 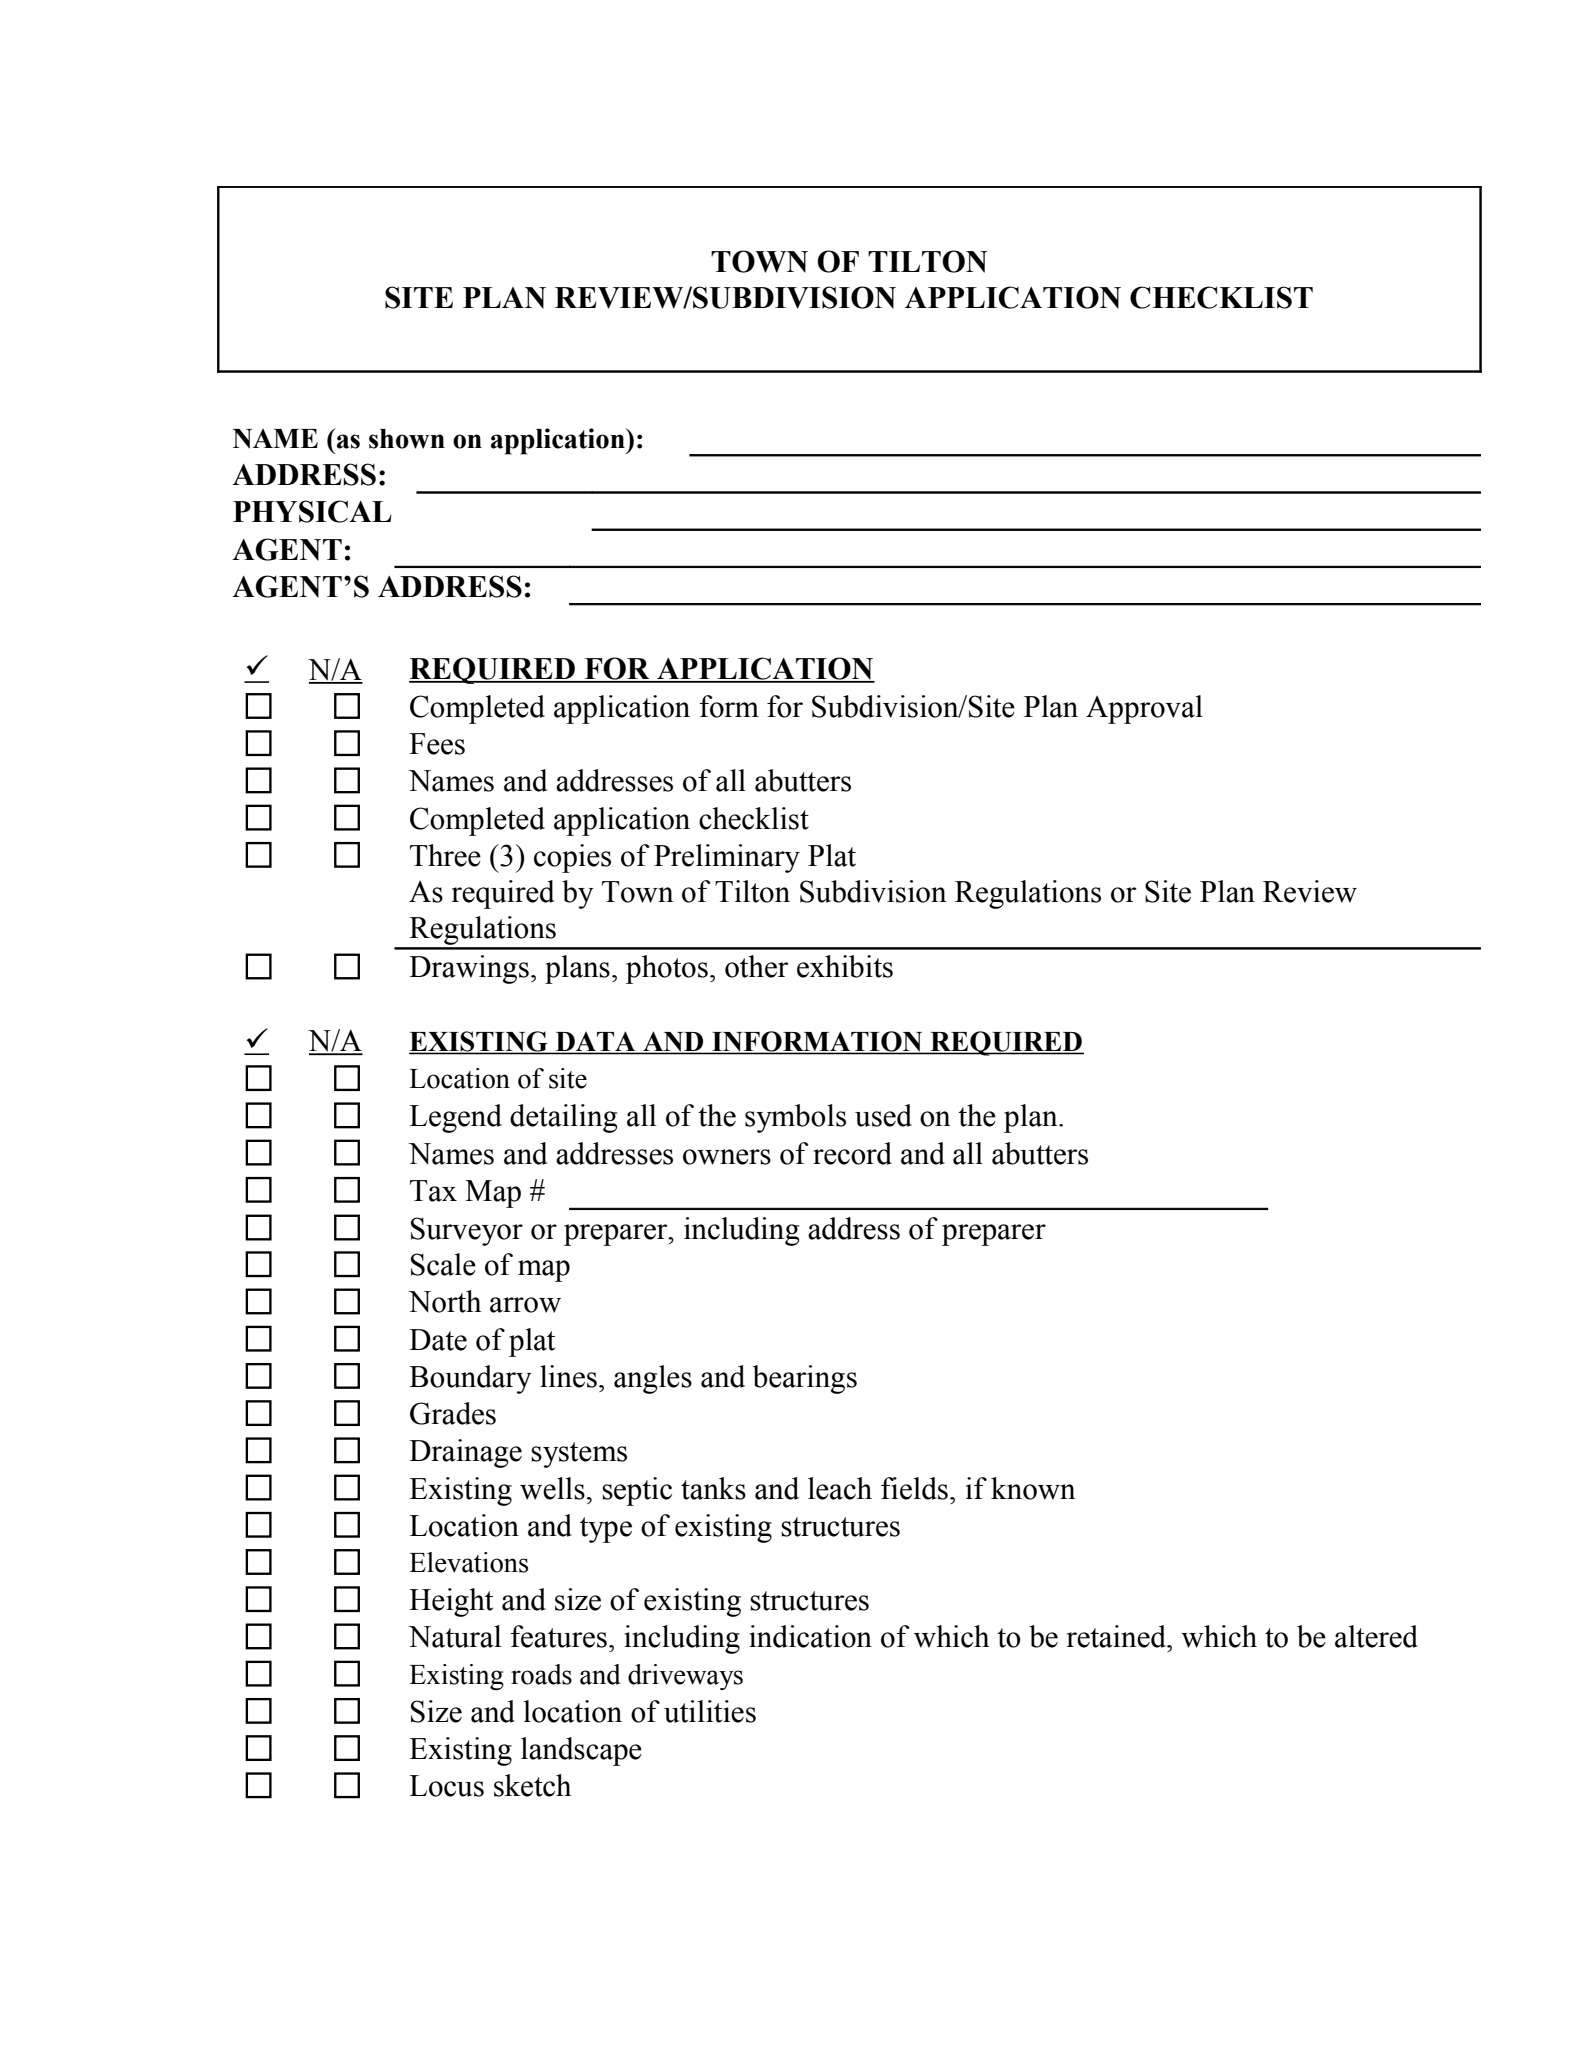 I want to click on Locus, so click(x=446, y=1786).
